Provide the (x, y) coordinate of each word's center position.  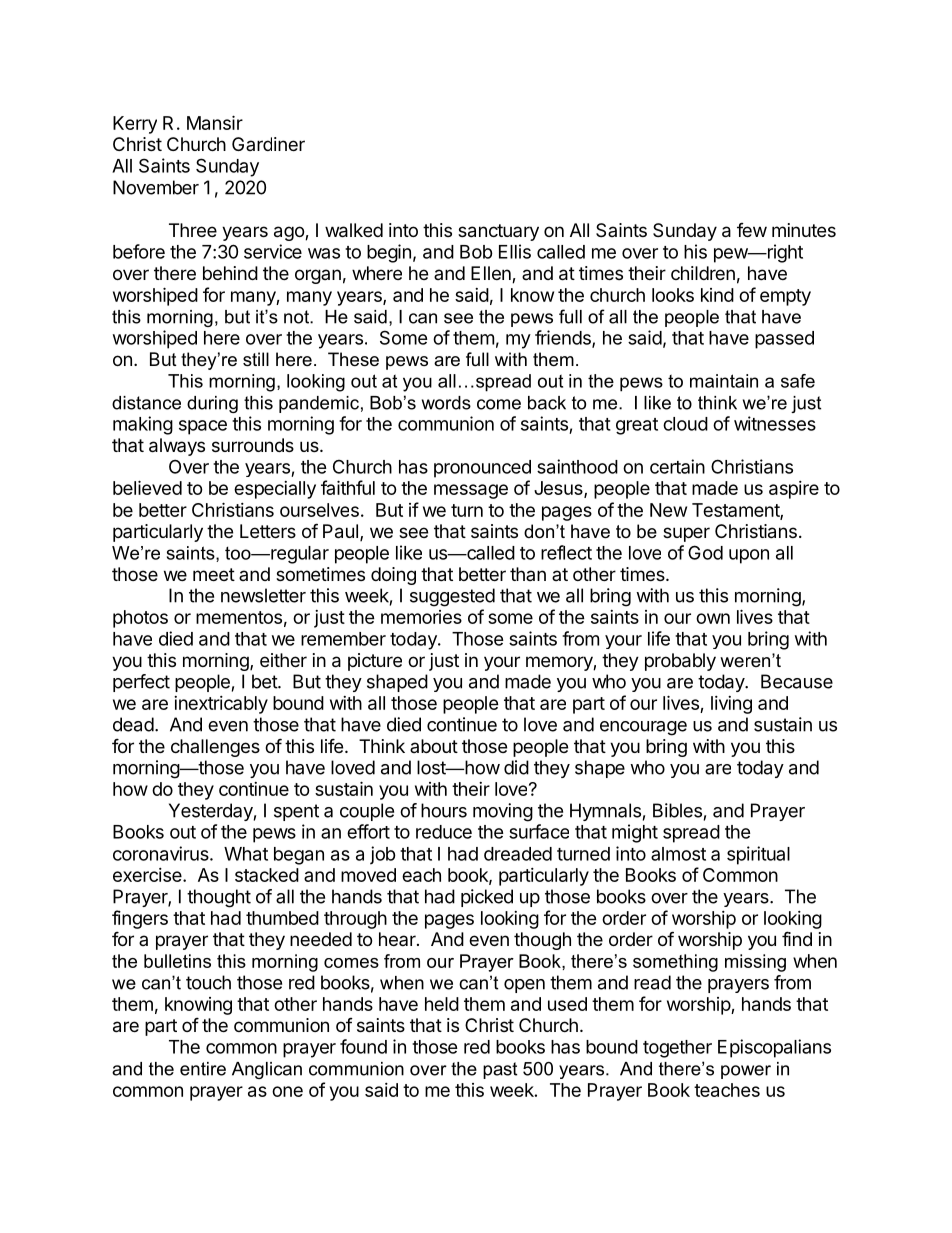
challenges (215, 748)
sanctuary (498, 232)
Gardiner (268, 144)
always (177, 447)
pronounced (482, 469)
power (746, 1072)
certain (677, 466)
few (752, 230)
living (731, 705)
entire (203, 1069)
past (500, 1070)
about (434, 746)
